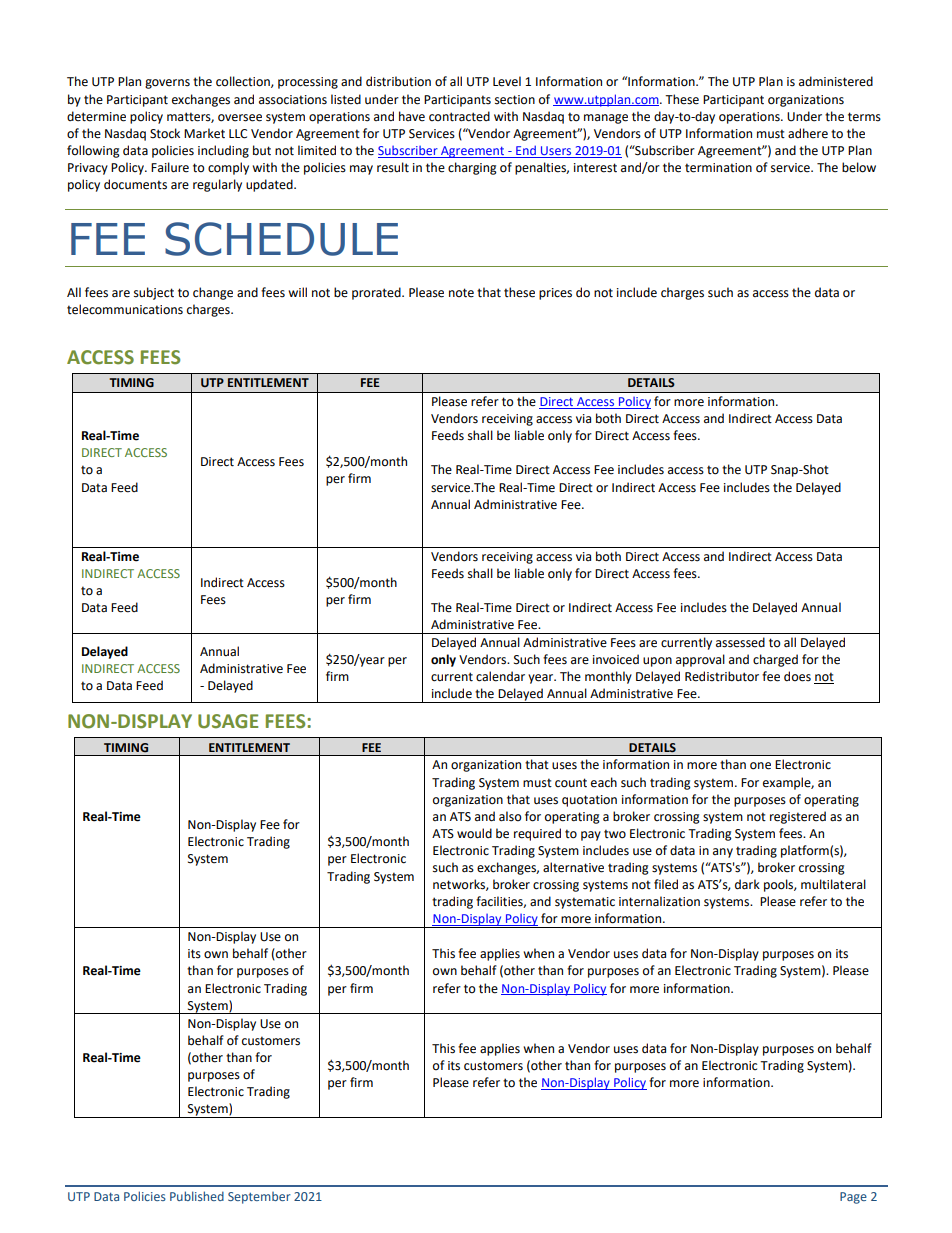 The width and height of the image is (952, 1233). Describe the element at coordinates (197, 1196) in the image. I see `Published` at that location.
